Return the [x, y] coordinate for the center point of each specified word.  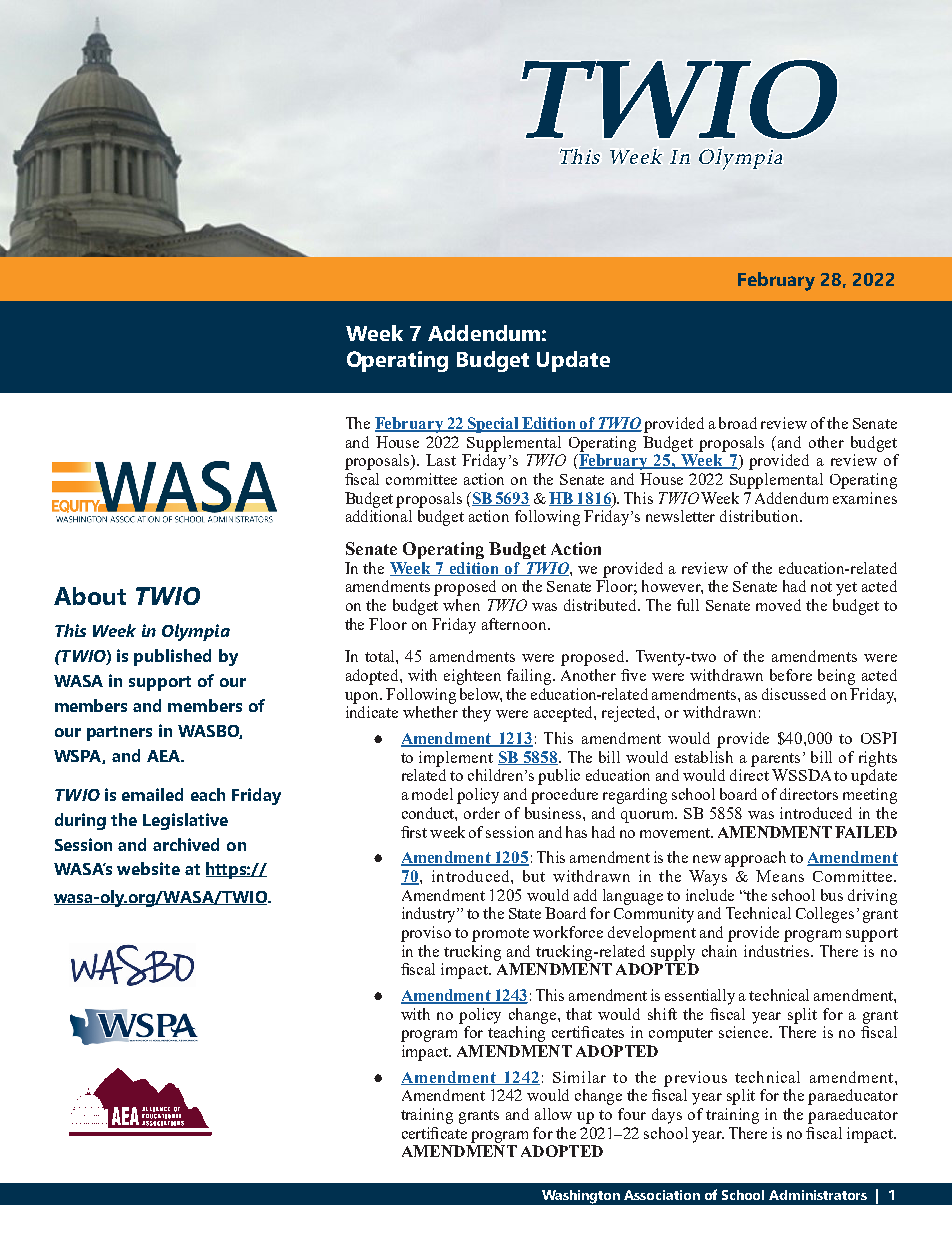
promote [500, 935]
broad [738, 423]
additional [379, 516]
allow [553, 1114]
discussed [794, 694]
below [481, 695]
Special [493, 425]
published [172, 657]
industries [778, 951]
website [148, 868]
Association [662, 1195]
